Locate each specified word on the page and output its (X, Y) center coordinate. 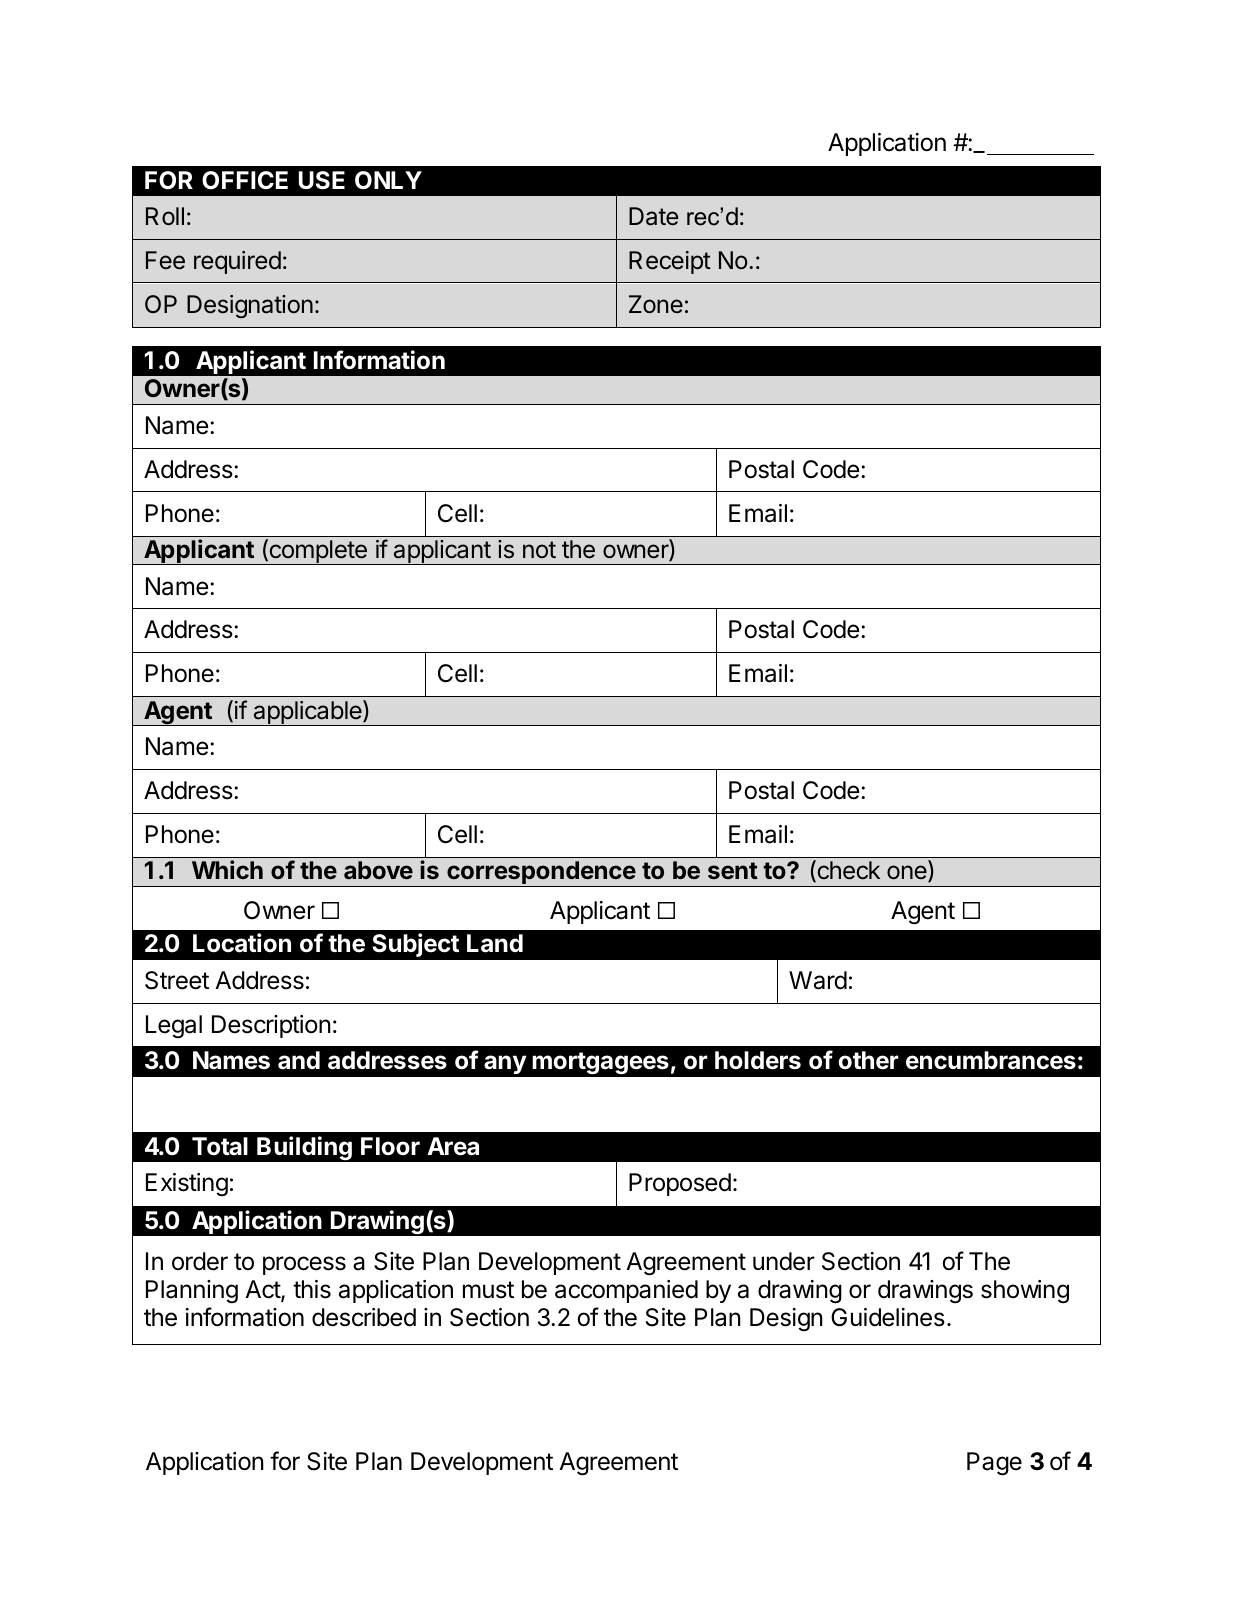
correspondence (541, 874)
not (539, 549)
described (364, 1317)
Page (994, 1464)
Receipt (670, 262)
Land (495, 943)
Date (653, 216)
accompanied (626, 1291)
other (868, 1060)
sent (733, 871)
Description (271, 1026)
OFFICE (245, 180)
